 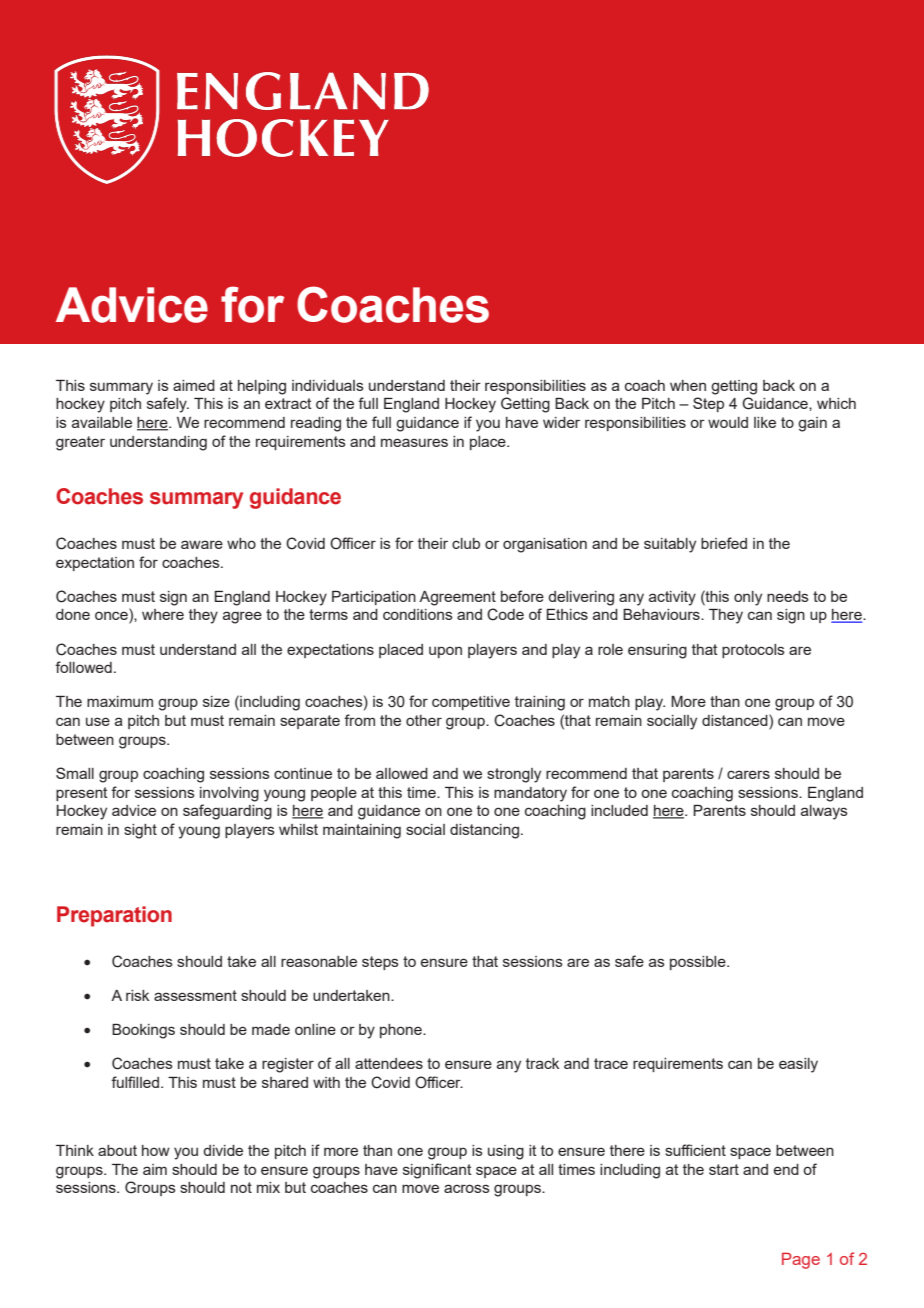 I want to click on not, so click(x=241, y=1187).
